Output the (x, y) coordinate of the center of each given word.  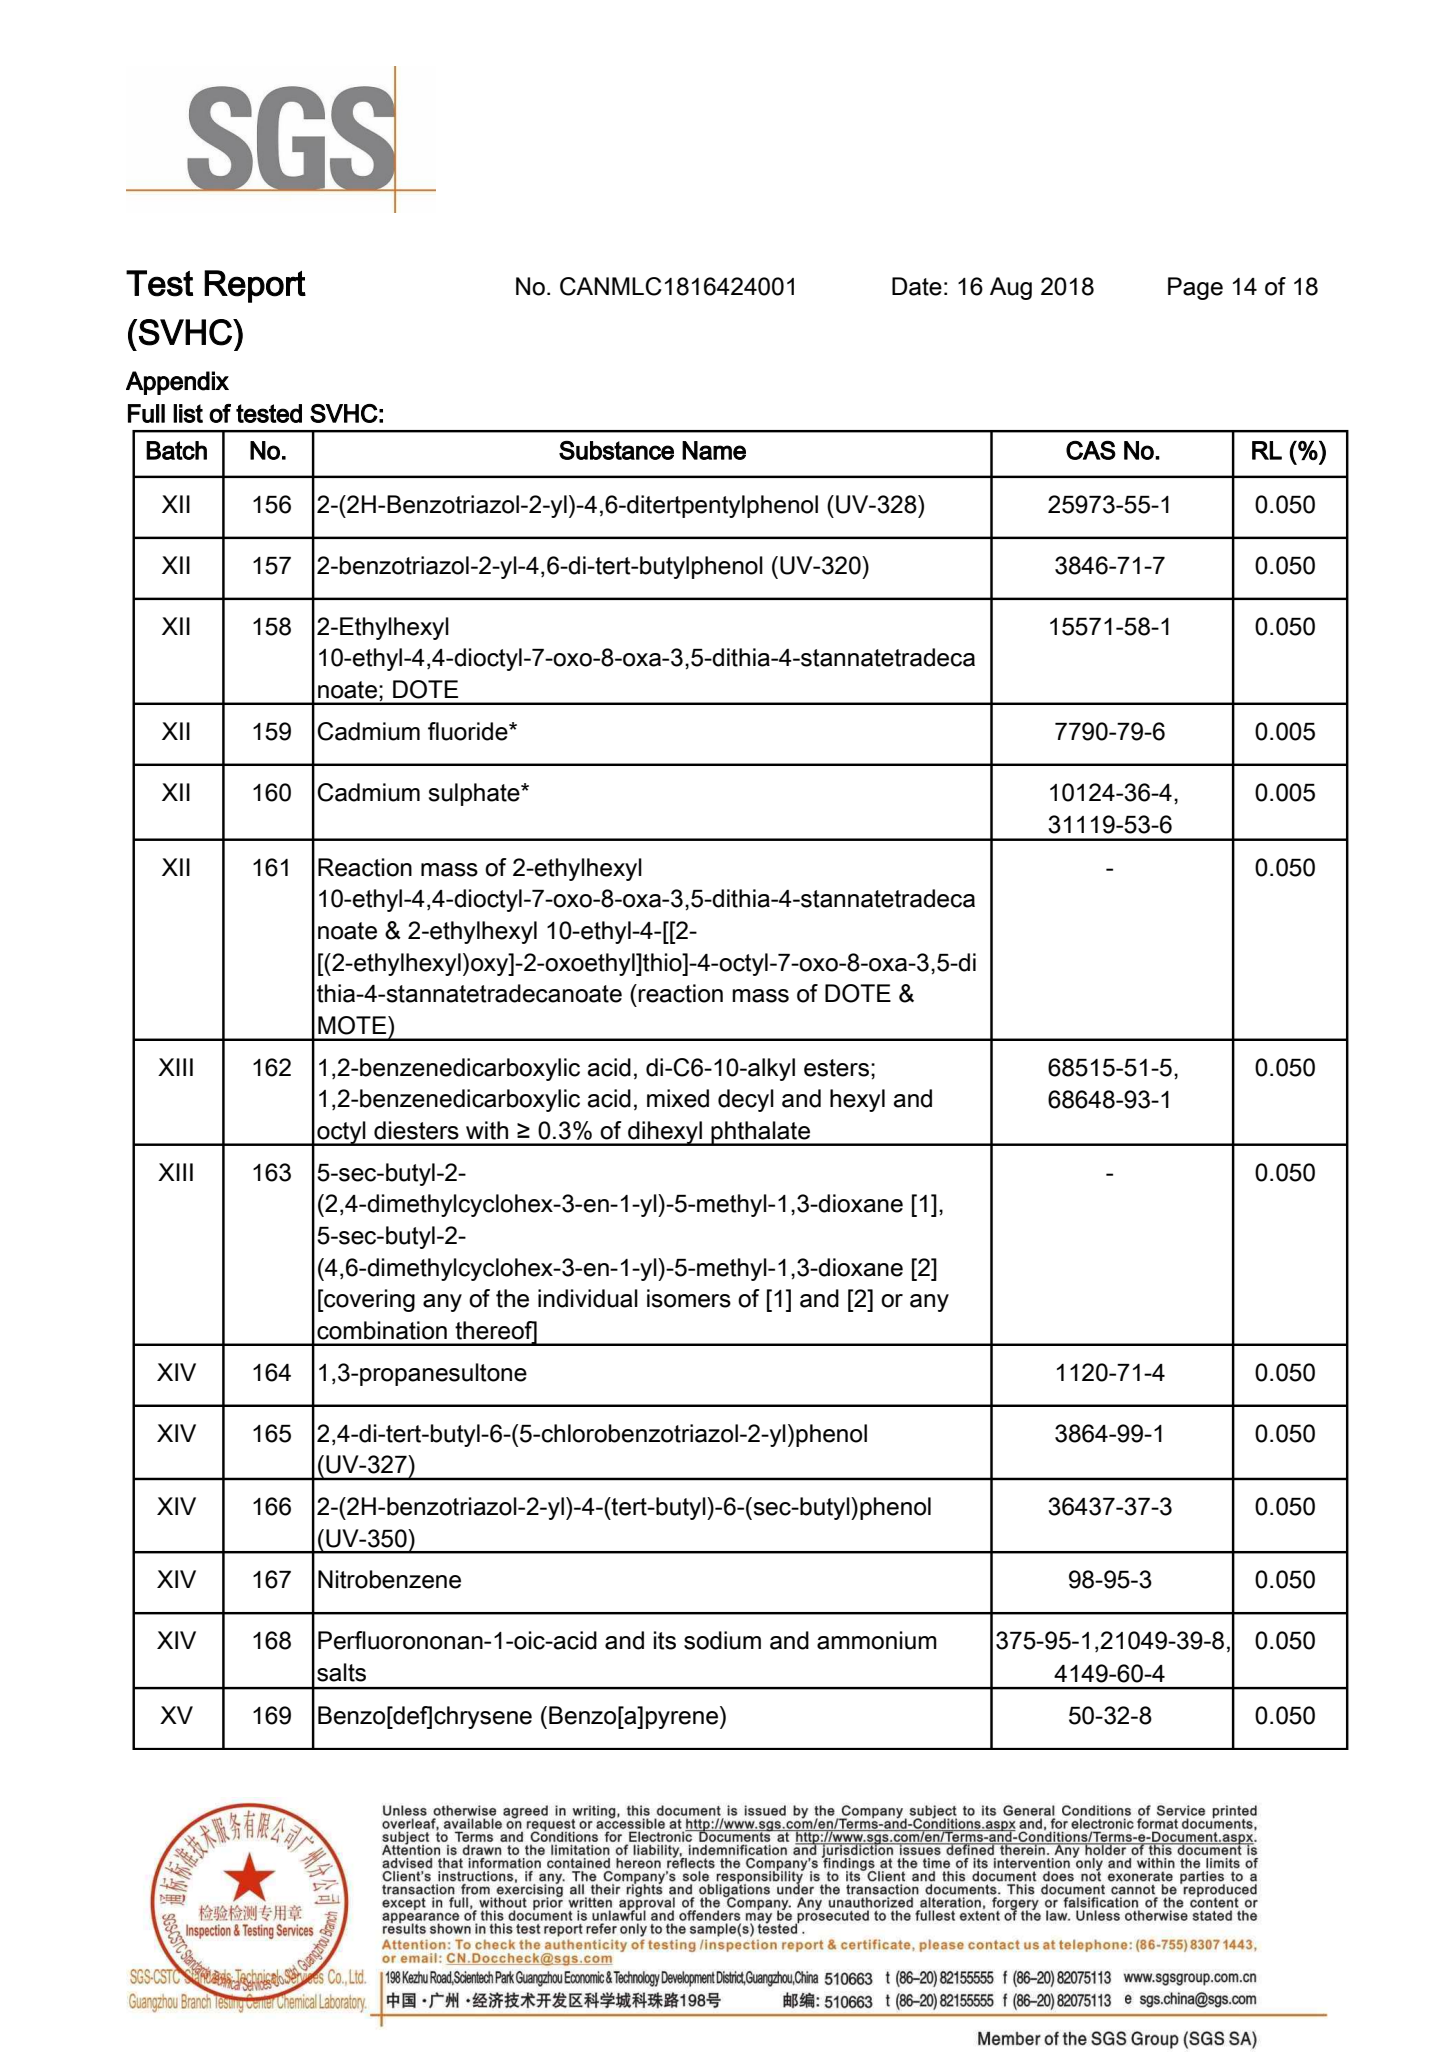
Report (255, 286)
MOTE (353, 1025)
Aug (1011, 288)
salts (341, 1672)
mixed (678, 1098)
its (665, 1640)
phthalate (761, 1133)
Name (714, 450)
